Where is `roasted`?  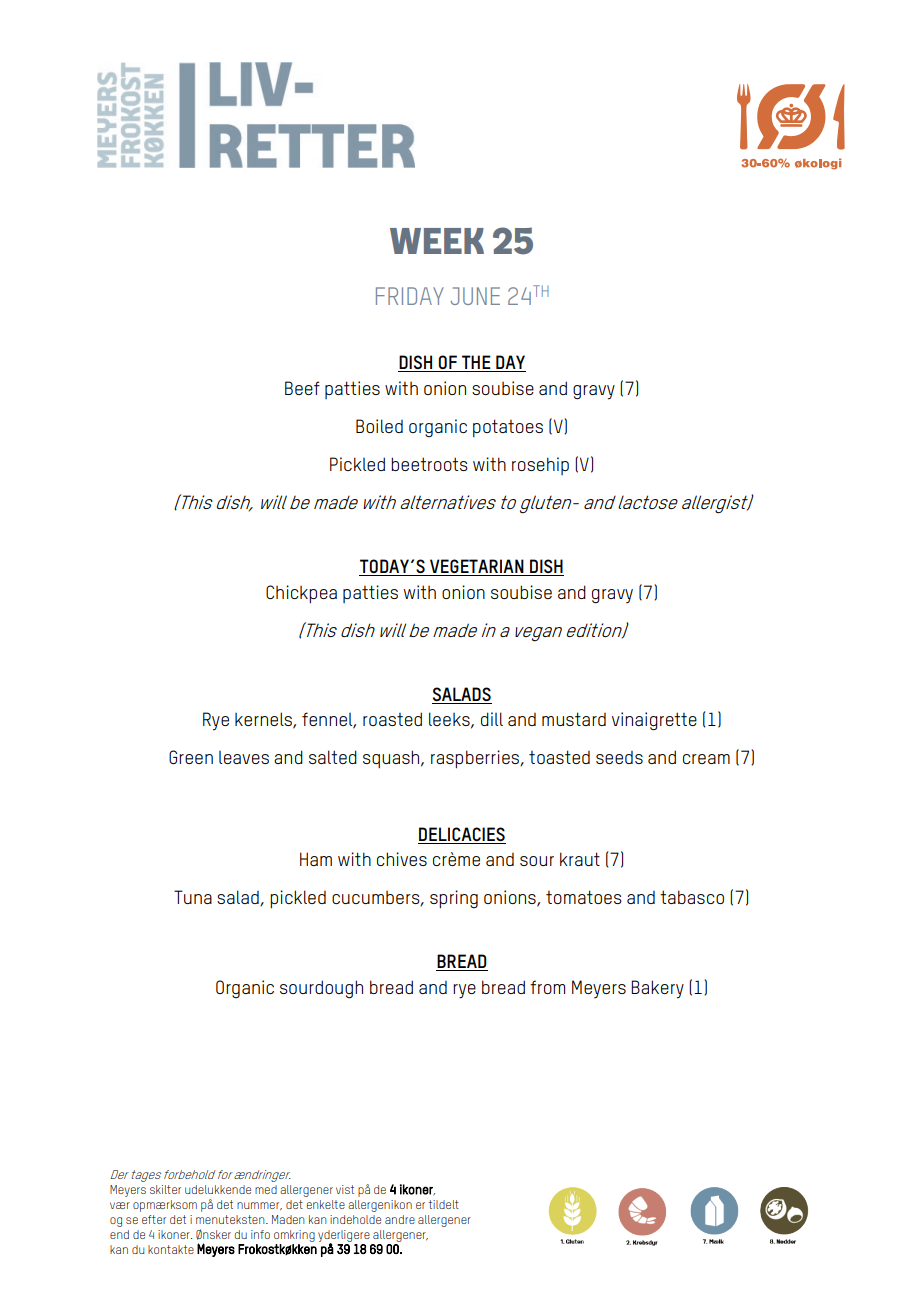
roasted is located at coordinates (392, 719).
